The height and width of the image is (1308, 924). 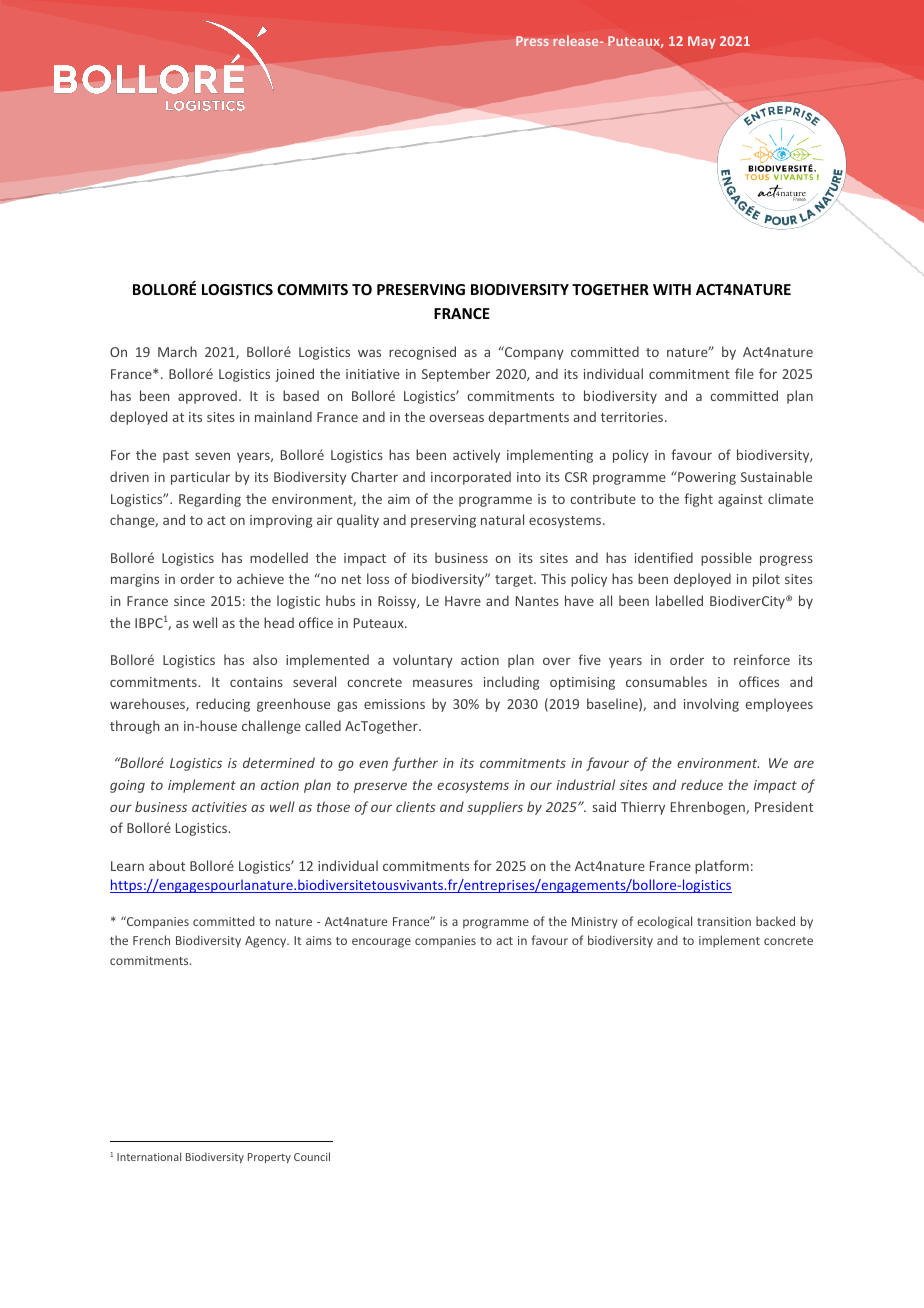 I want to click on International, so click(x=149, y=1156).
